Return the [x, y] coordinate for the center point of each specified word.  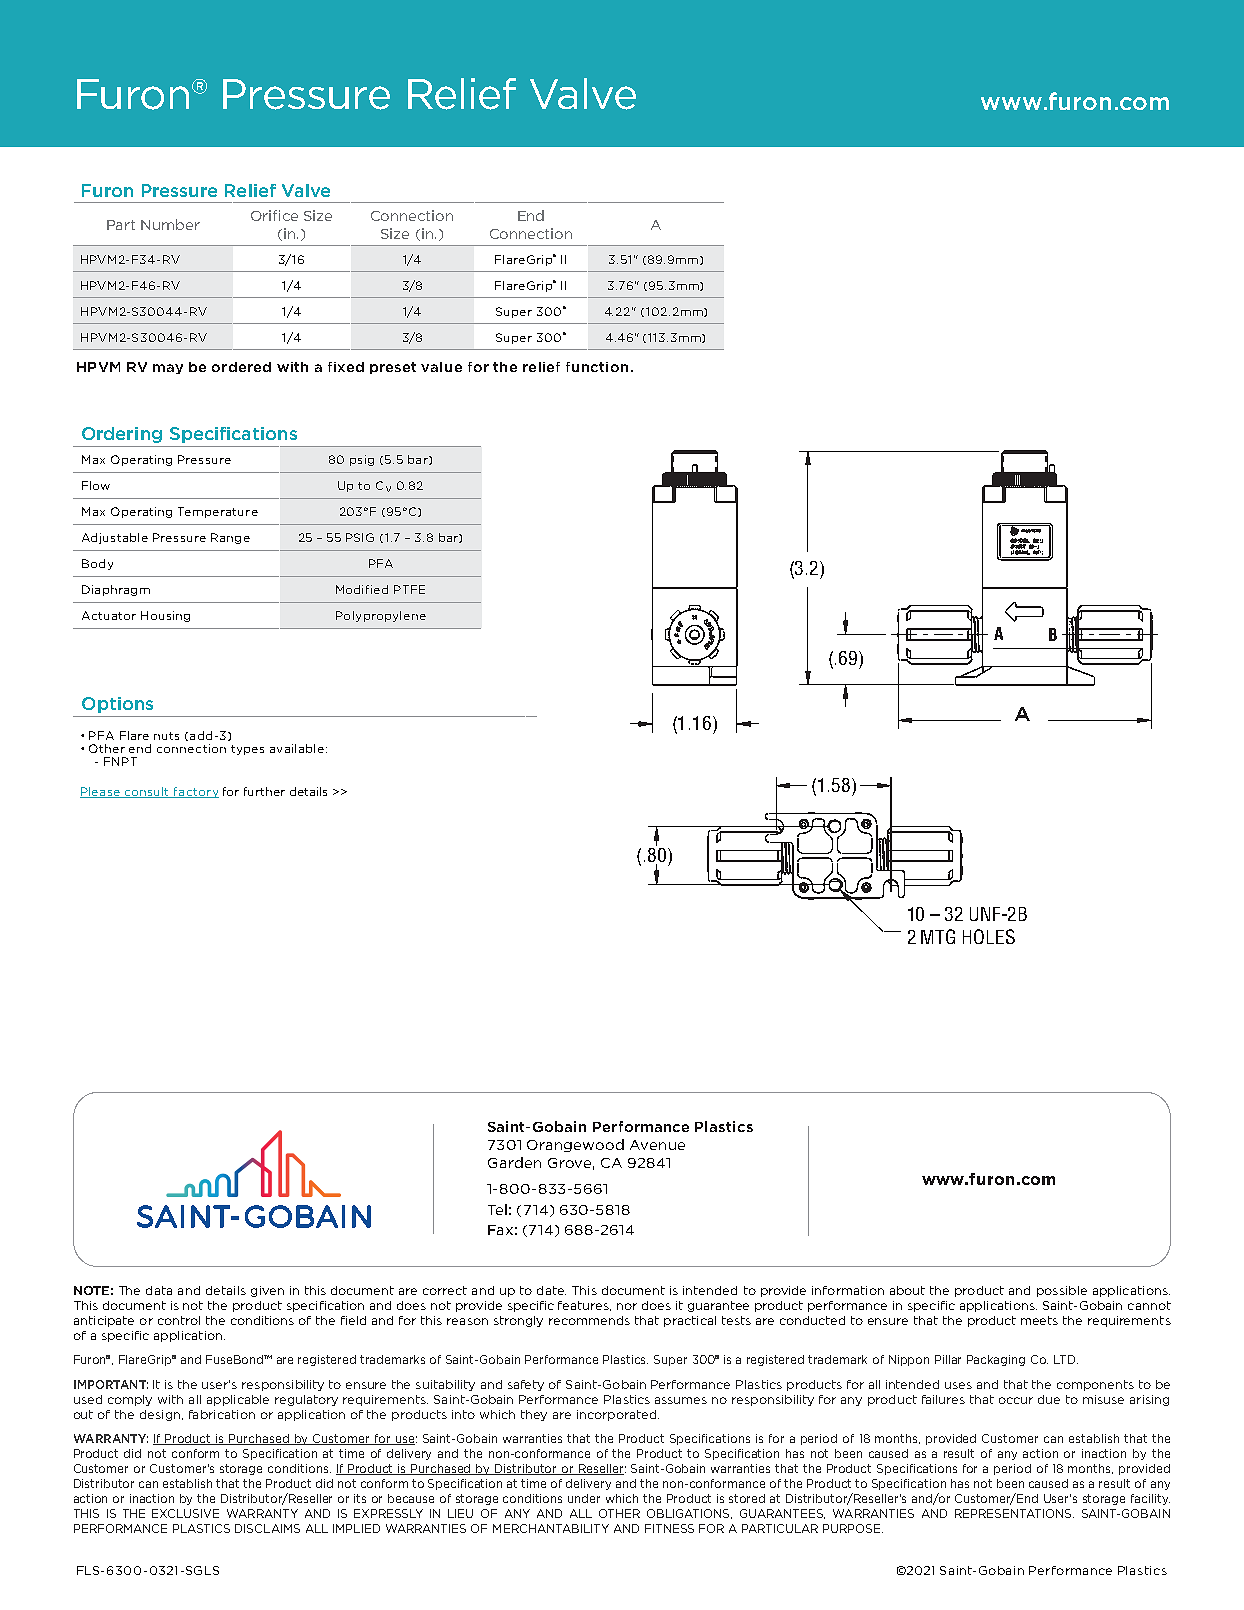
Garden [514, 1162]
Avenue [657, 1145]
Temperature [218, 512]
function [597, 367]
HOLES [989, 936]
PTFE [409, 589]
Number [170, 224]
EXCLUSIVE [185, 1513]
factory [195, 792]
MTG [938, 936]
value [441, 367]
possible [1062, 1291]
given [267, 1291]
